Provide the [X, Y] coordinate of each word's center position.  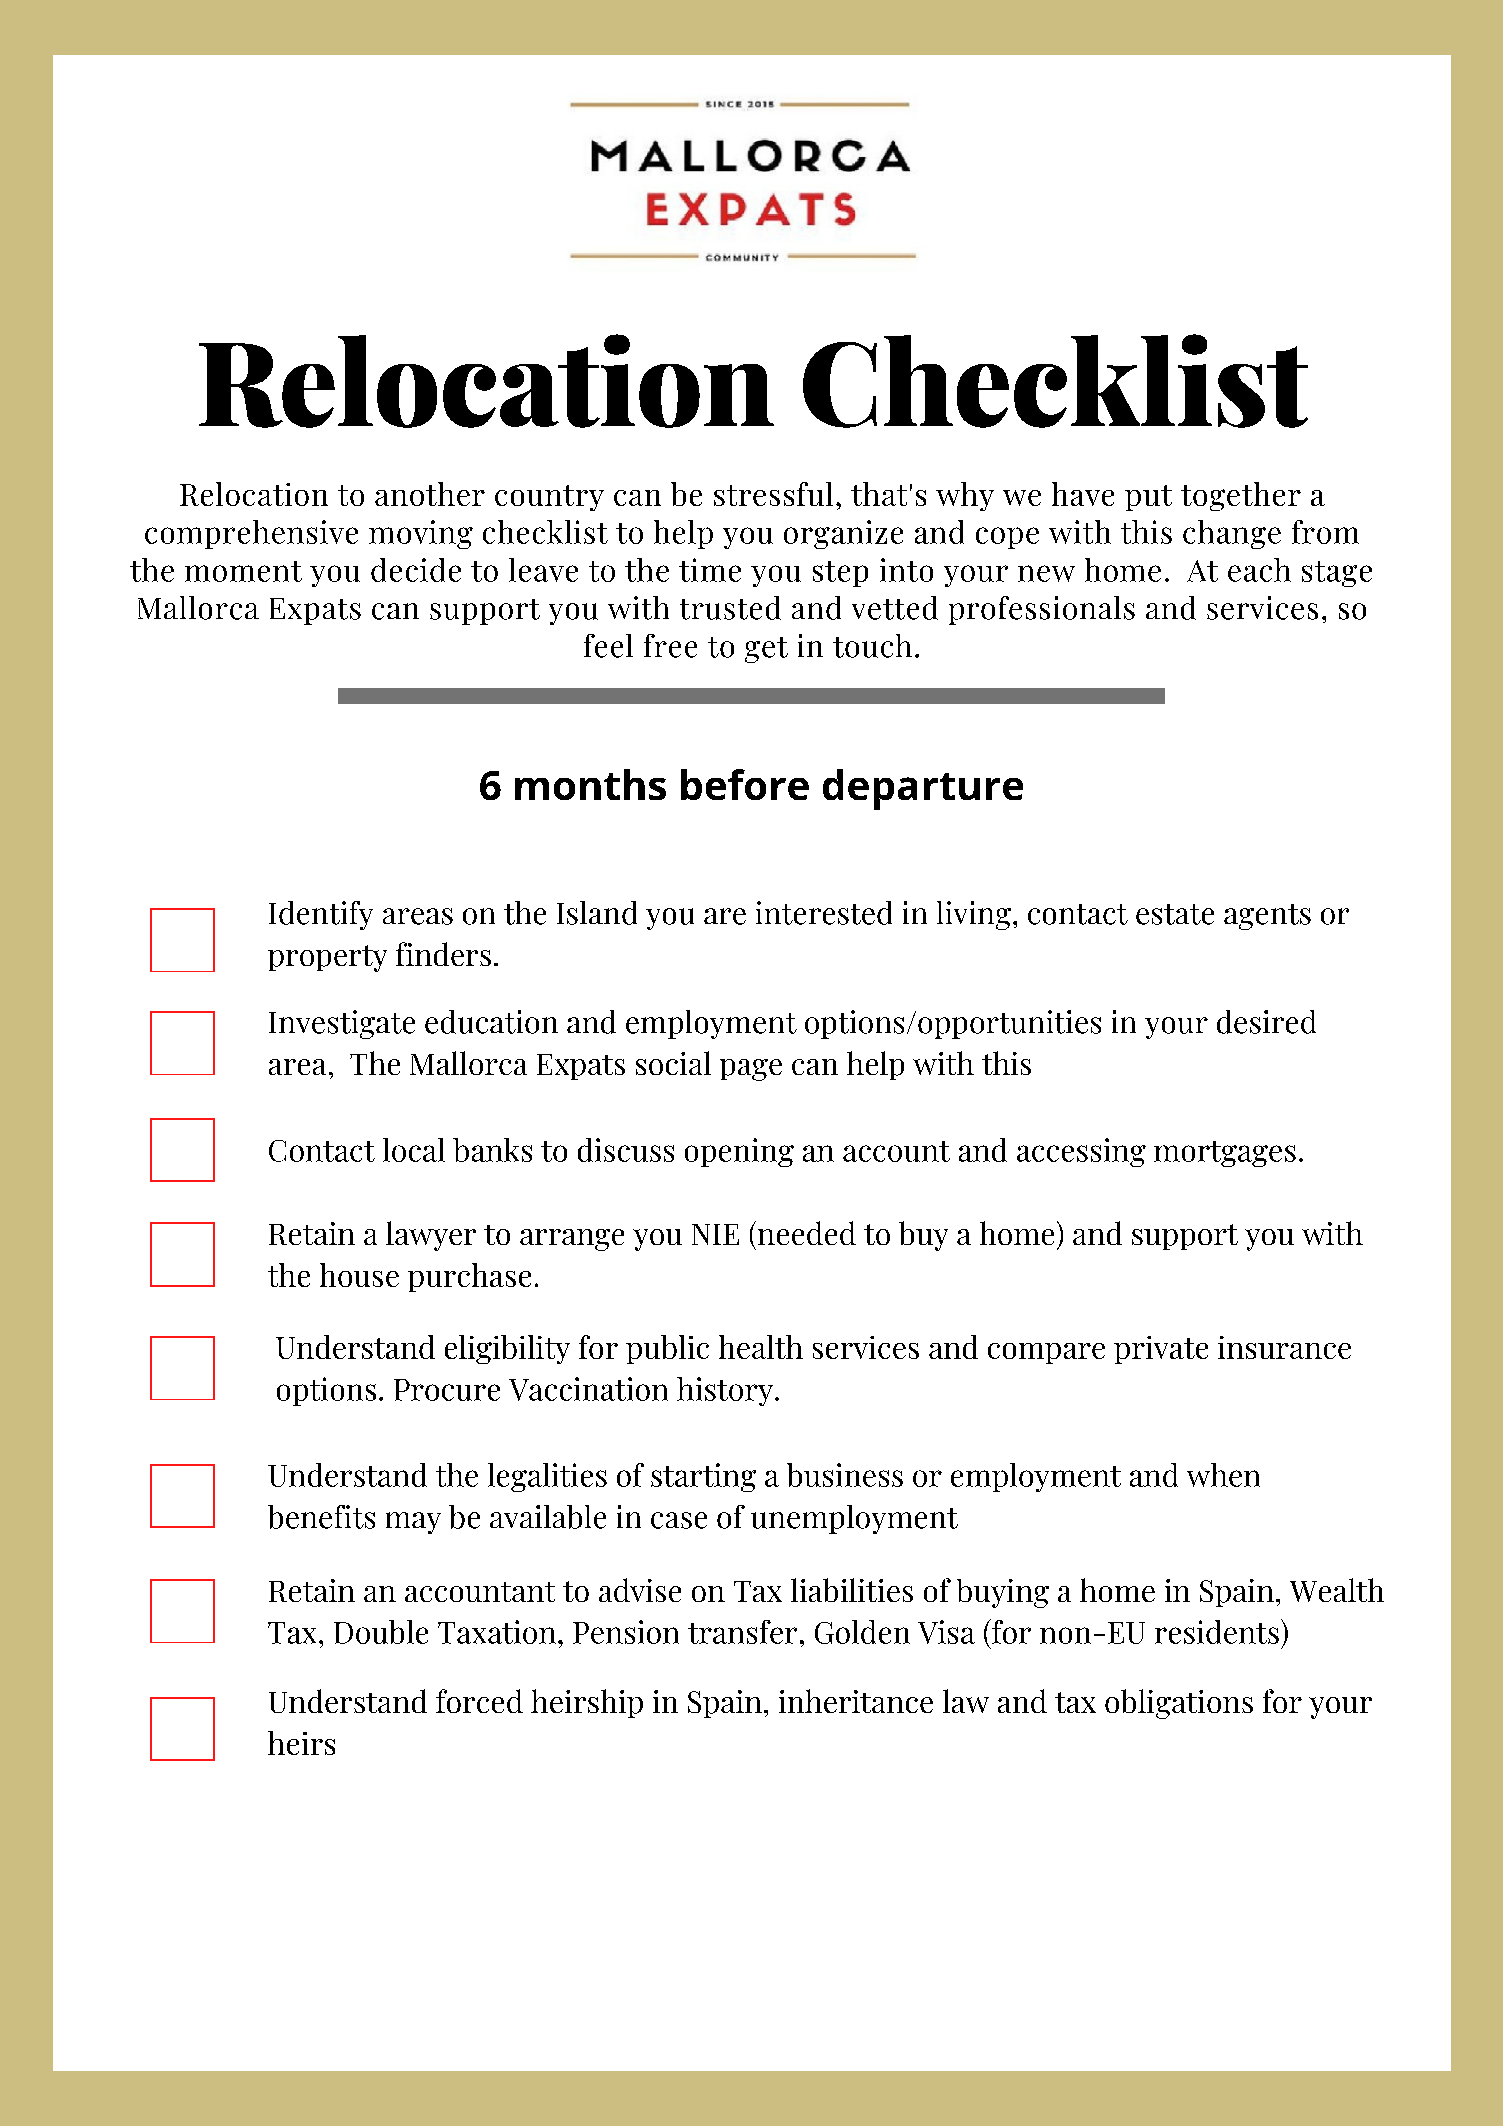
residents [1217, 1632]
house [359, 1275]
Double [381, 1632]
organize [843, 534]
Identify [321, 915]
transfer [742, 1632]
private [1161, 1350]
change [1232, 534]
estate [1175, 914]
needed [805, 1233]
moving [421, 534]
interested [824, 913]
